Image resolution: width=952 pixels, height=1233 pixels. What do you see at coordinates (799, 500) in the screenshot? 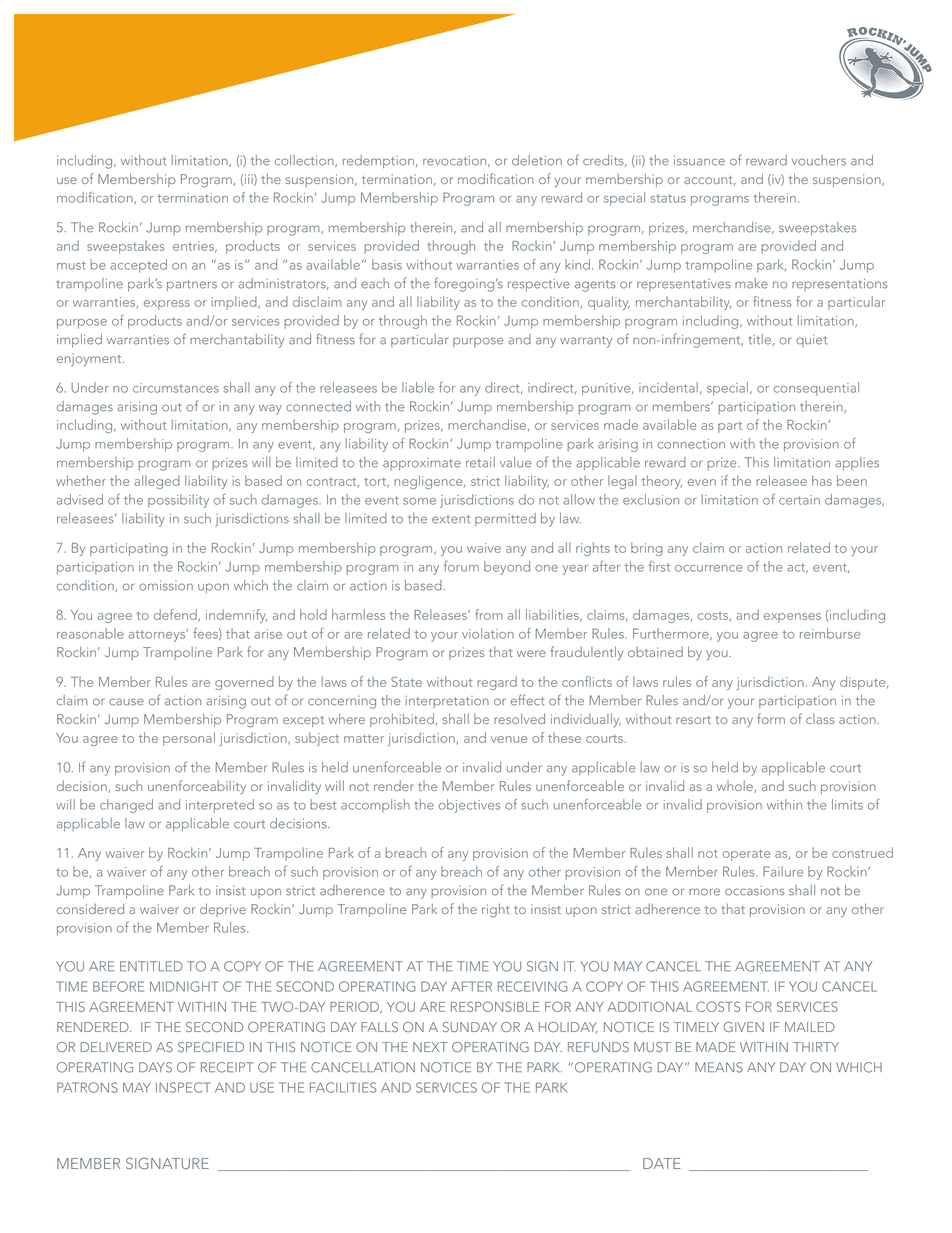
I see `certain` at bounding box center [799, 500].
